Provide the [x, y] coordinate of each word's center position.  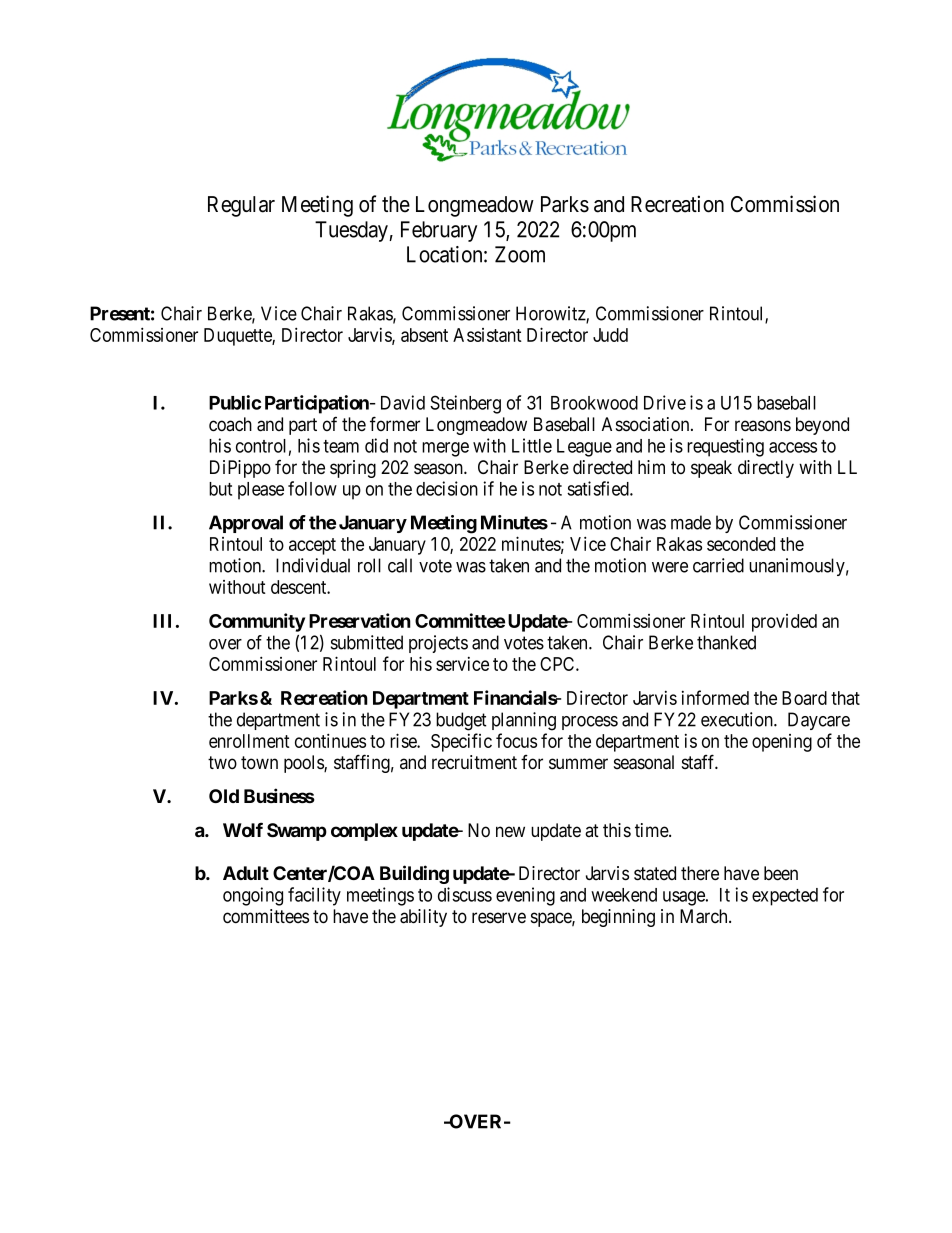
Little [532, 445]
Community [257, 622]
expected [785, 897]
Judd [610, 335]
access [793, 447]
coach [230, 424]
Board [804, 698]
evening [525, 896]
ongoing [253, 896]
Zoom [520, 254]
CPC [558, 664]
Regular [241, 206]
